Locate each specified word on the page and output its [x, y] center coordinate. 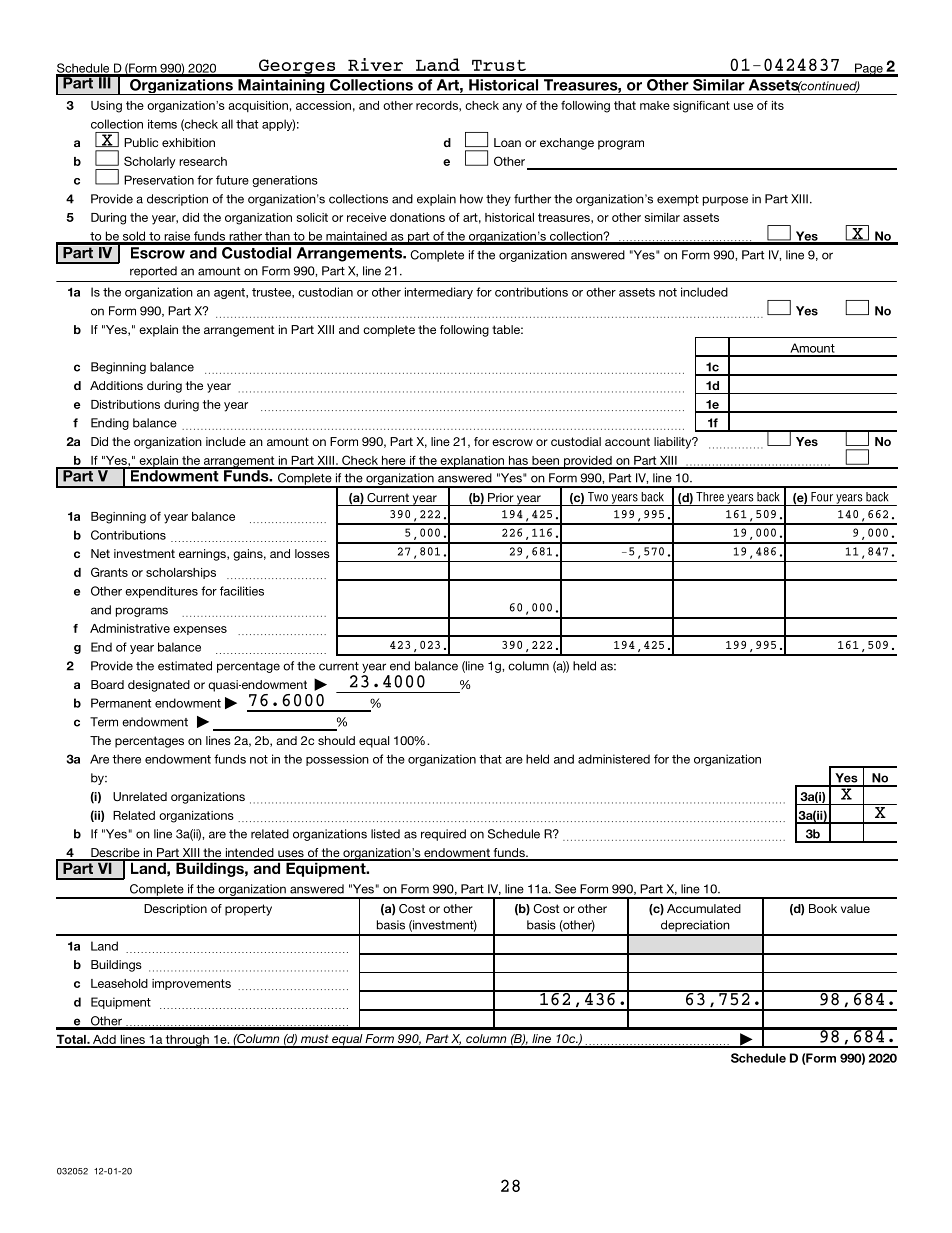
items [162, 124]
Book [823, 908]
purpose [725, 201]
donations [417, 217]
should [336, 740]
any [512, 108]
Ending [110, 424]
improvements [191, 984]
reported [153, 272]
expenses [200, 630]
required [443, 835]
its [778, 105]
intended [249, 854]
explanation [472, 462]
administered [614, 759]
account [627, 441]
